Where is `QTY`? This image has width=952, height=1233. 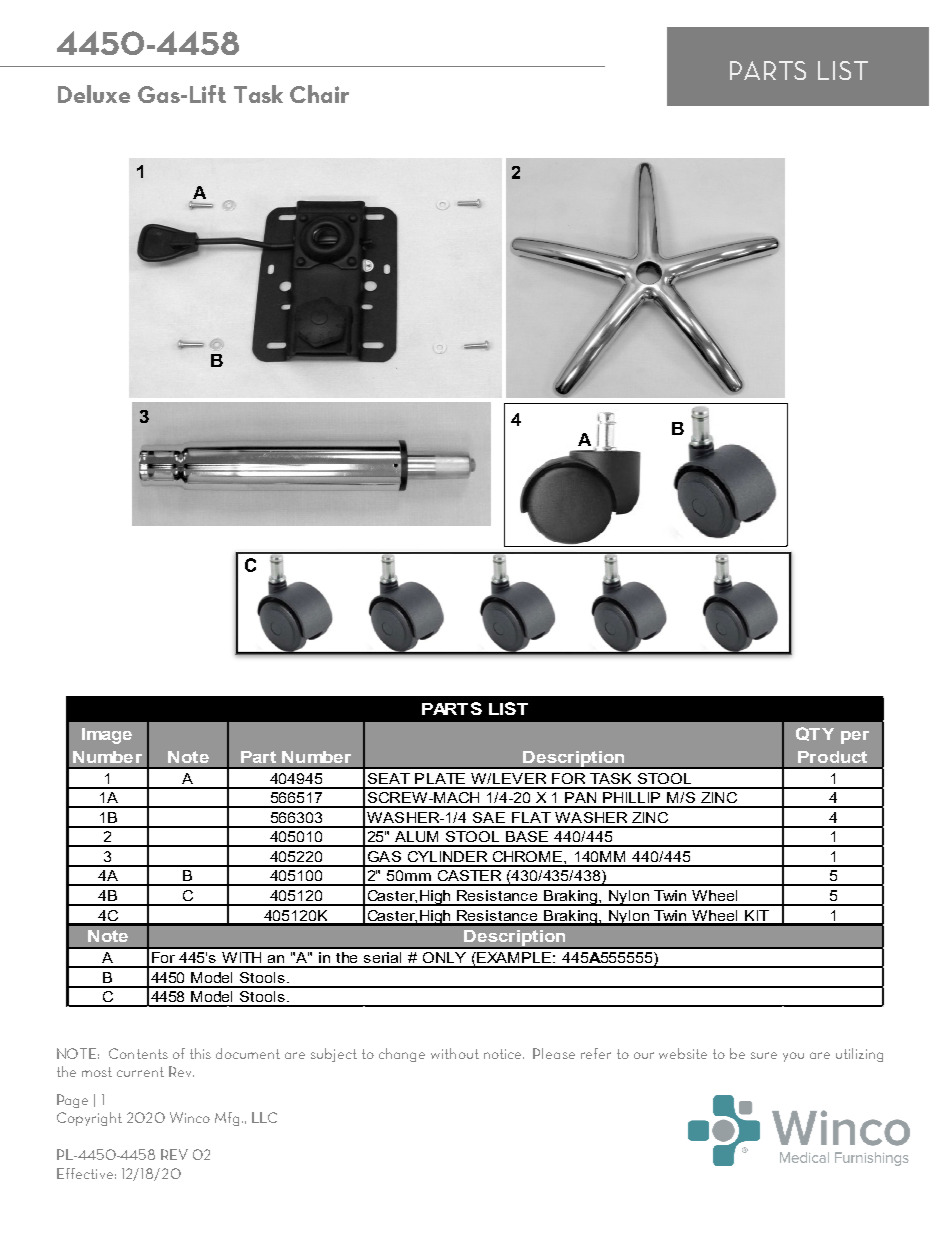
QTY is located at coordinates (815, 734).
